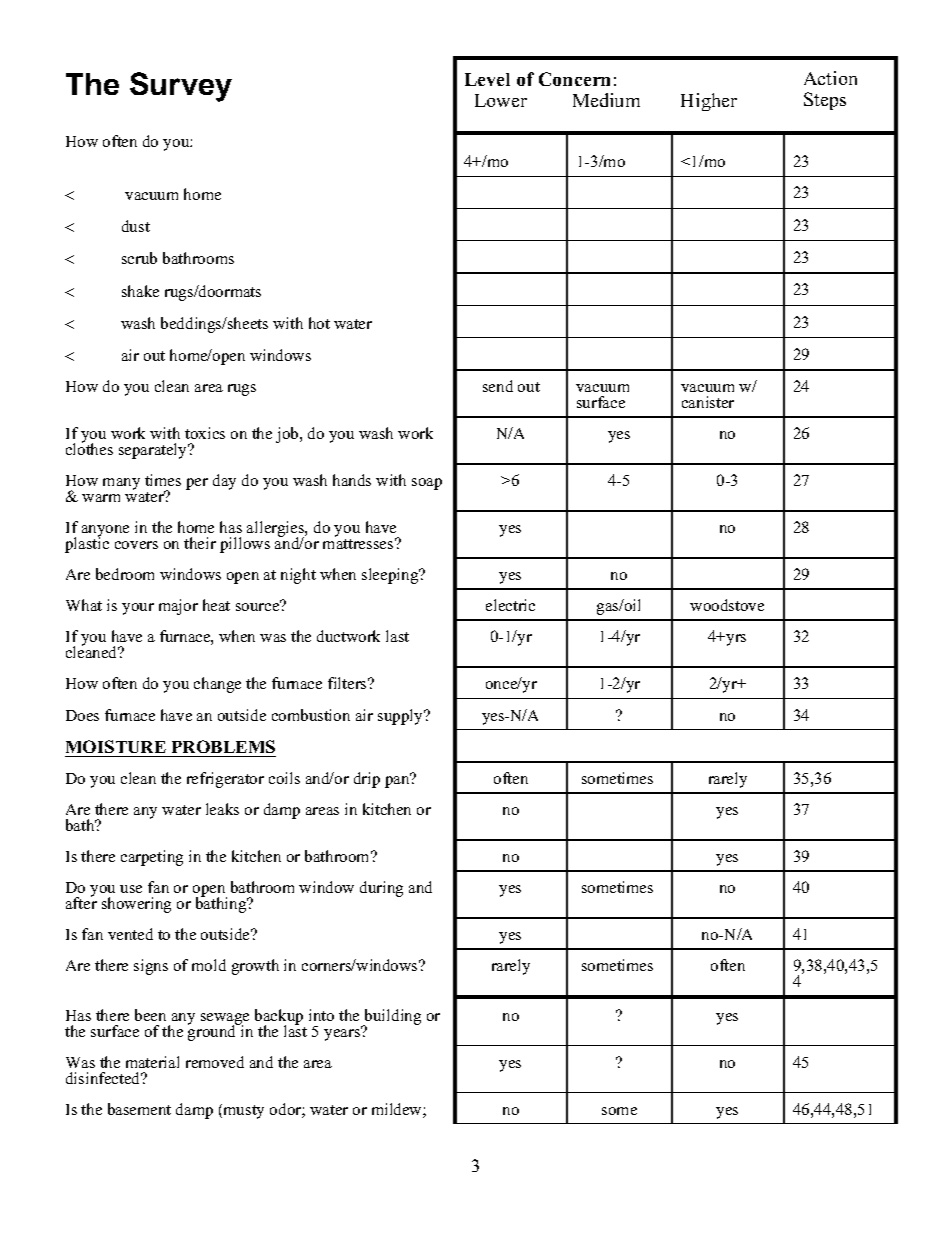 The height and width of the page is (1233, 952). I want to click on material, so click(152, 1062).
